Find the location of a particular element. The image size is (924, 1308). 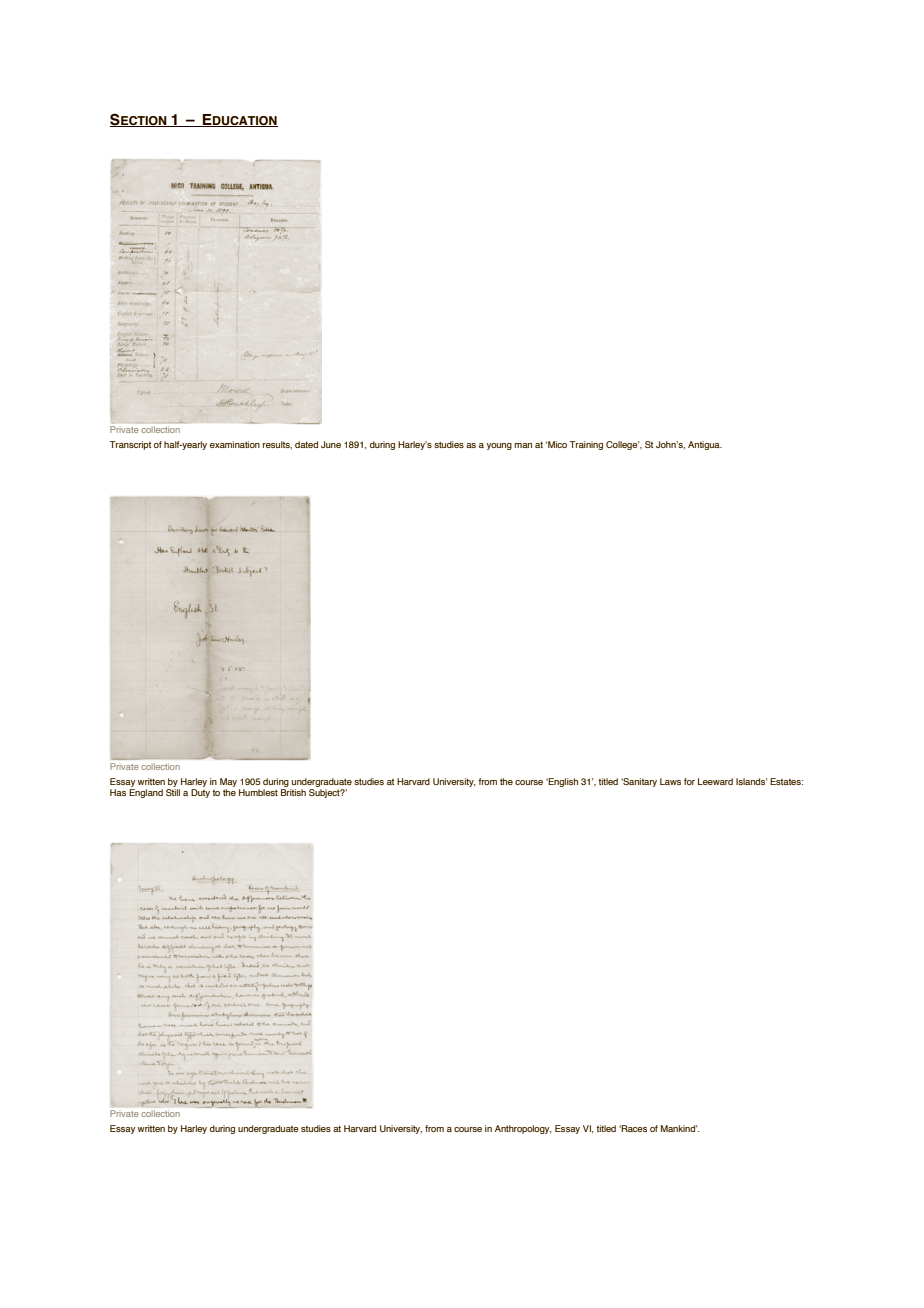

Anthropology is located at coordinates (523, 1129).
